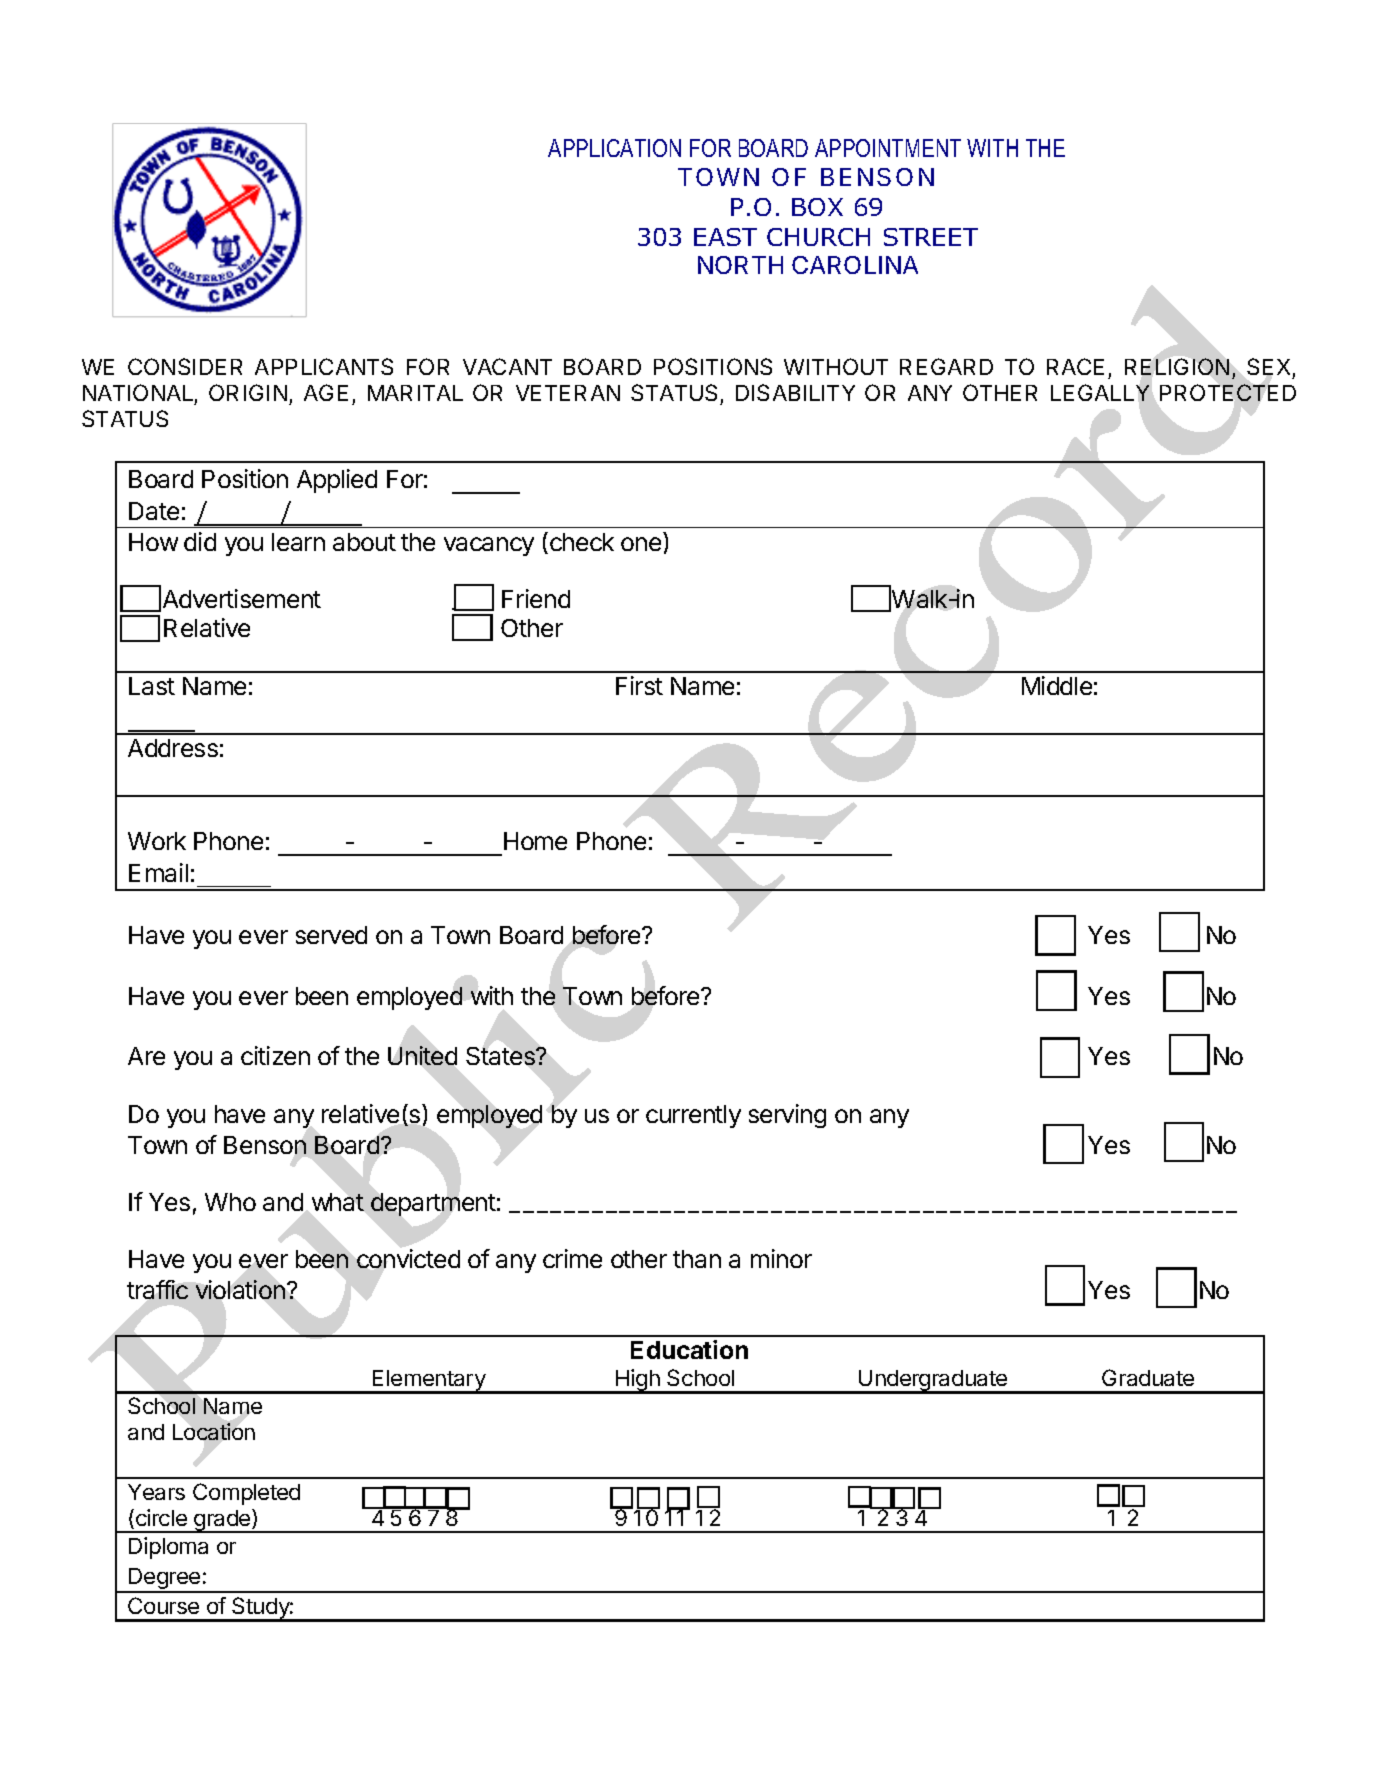  Describe the element at coordinates (689, 1349) in the page. I see `Education` at that location.
